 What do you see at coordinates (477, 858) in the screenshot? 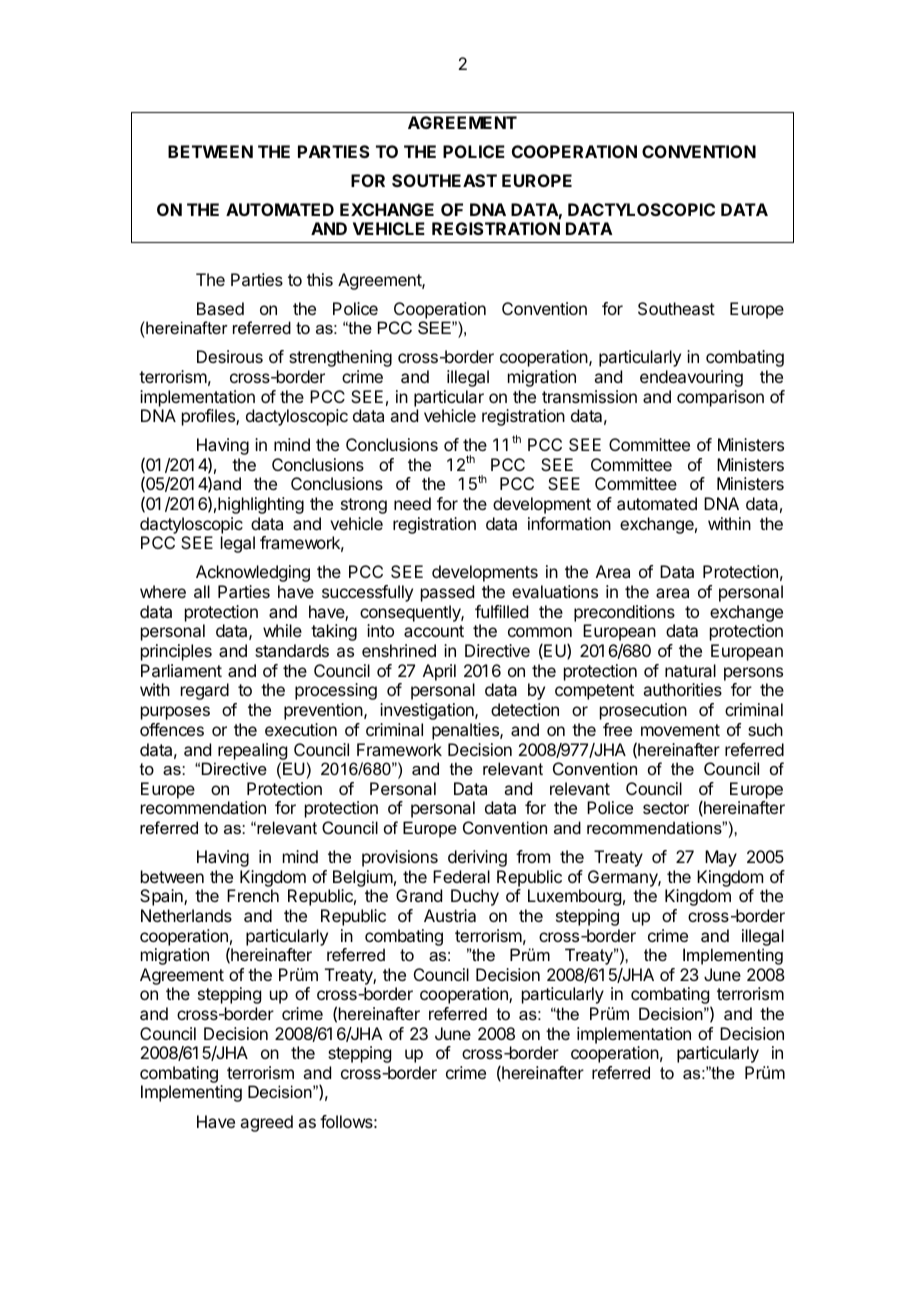
I see `deriving` at bounding box center [477, 858].
